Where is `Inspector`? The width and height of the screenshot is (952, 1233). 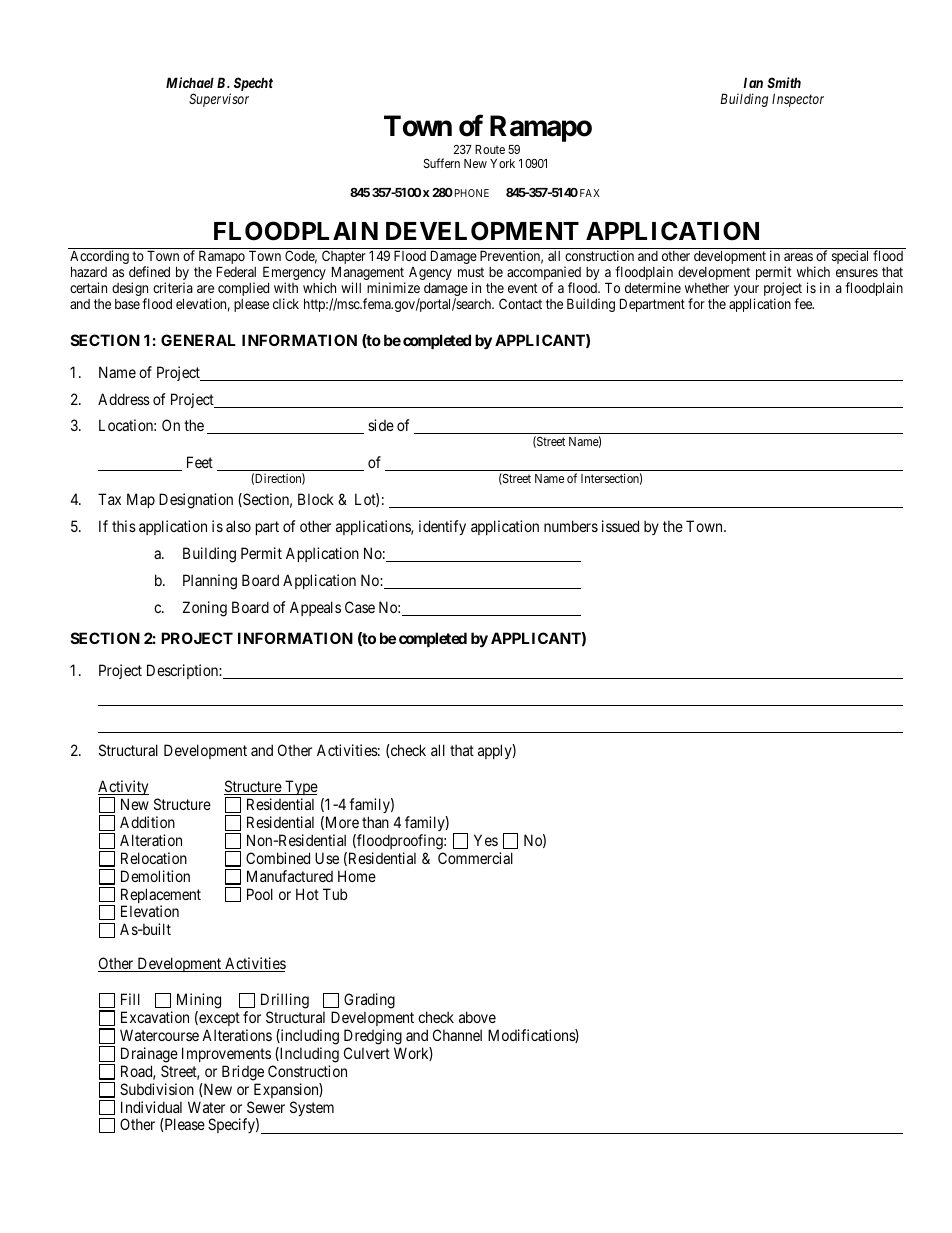
Inspector is located at coordinates (798, 100).
